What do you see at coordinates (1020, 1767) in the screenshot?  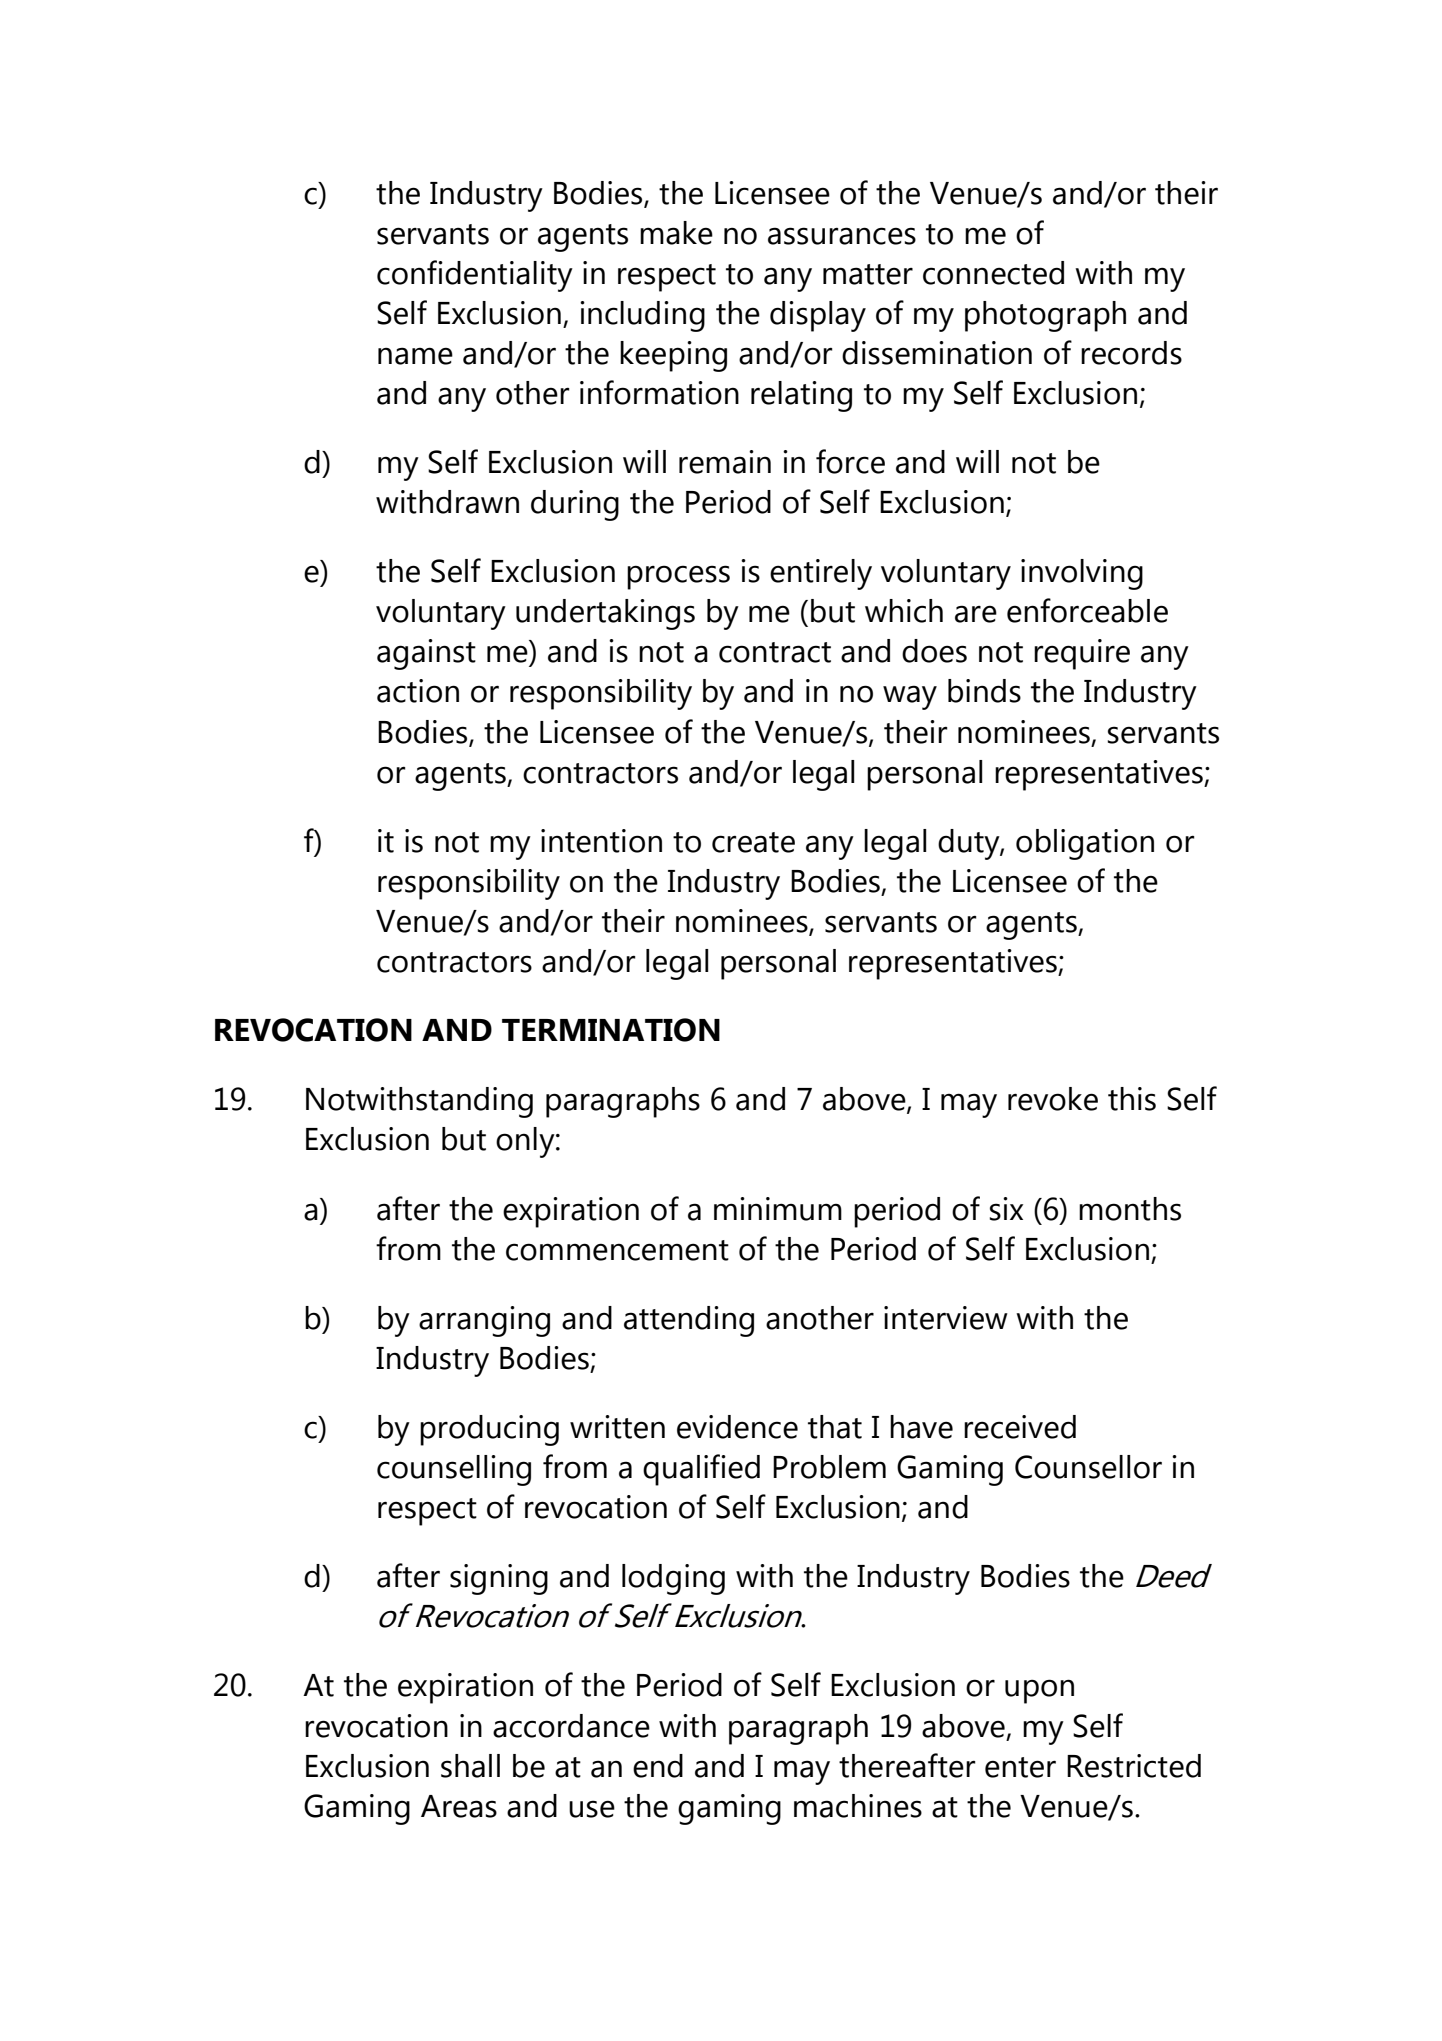 I see `enter` at bounding box center [1020, 1767].
